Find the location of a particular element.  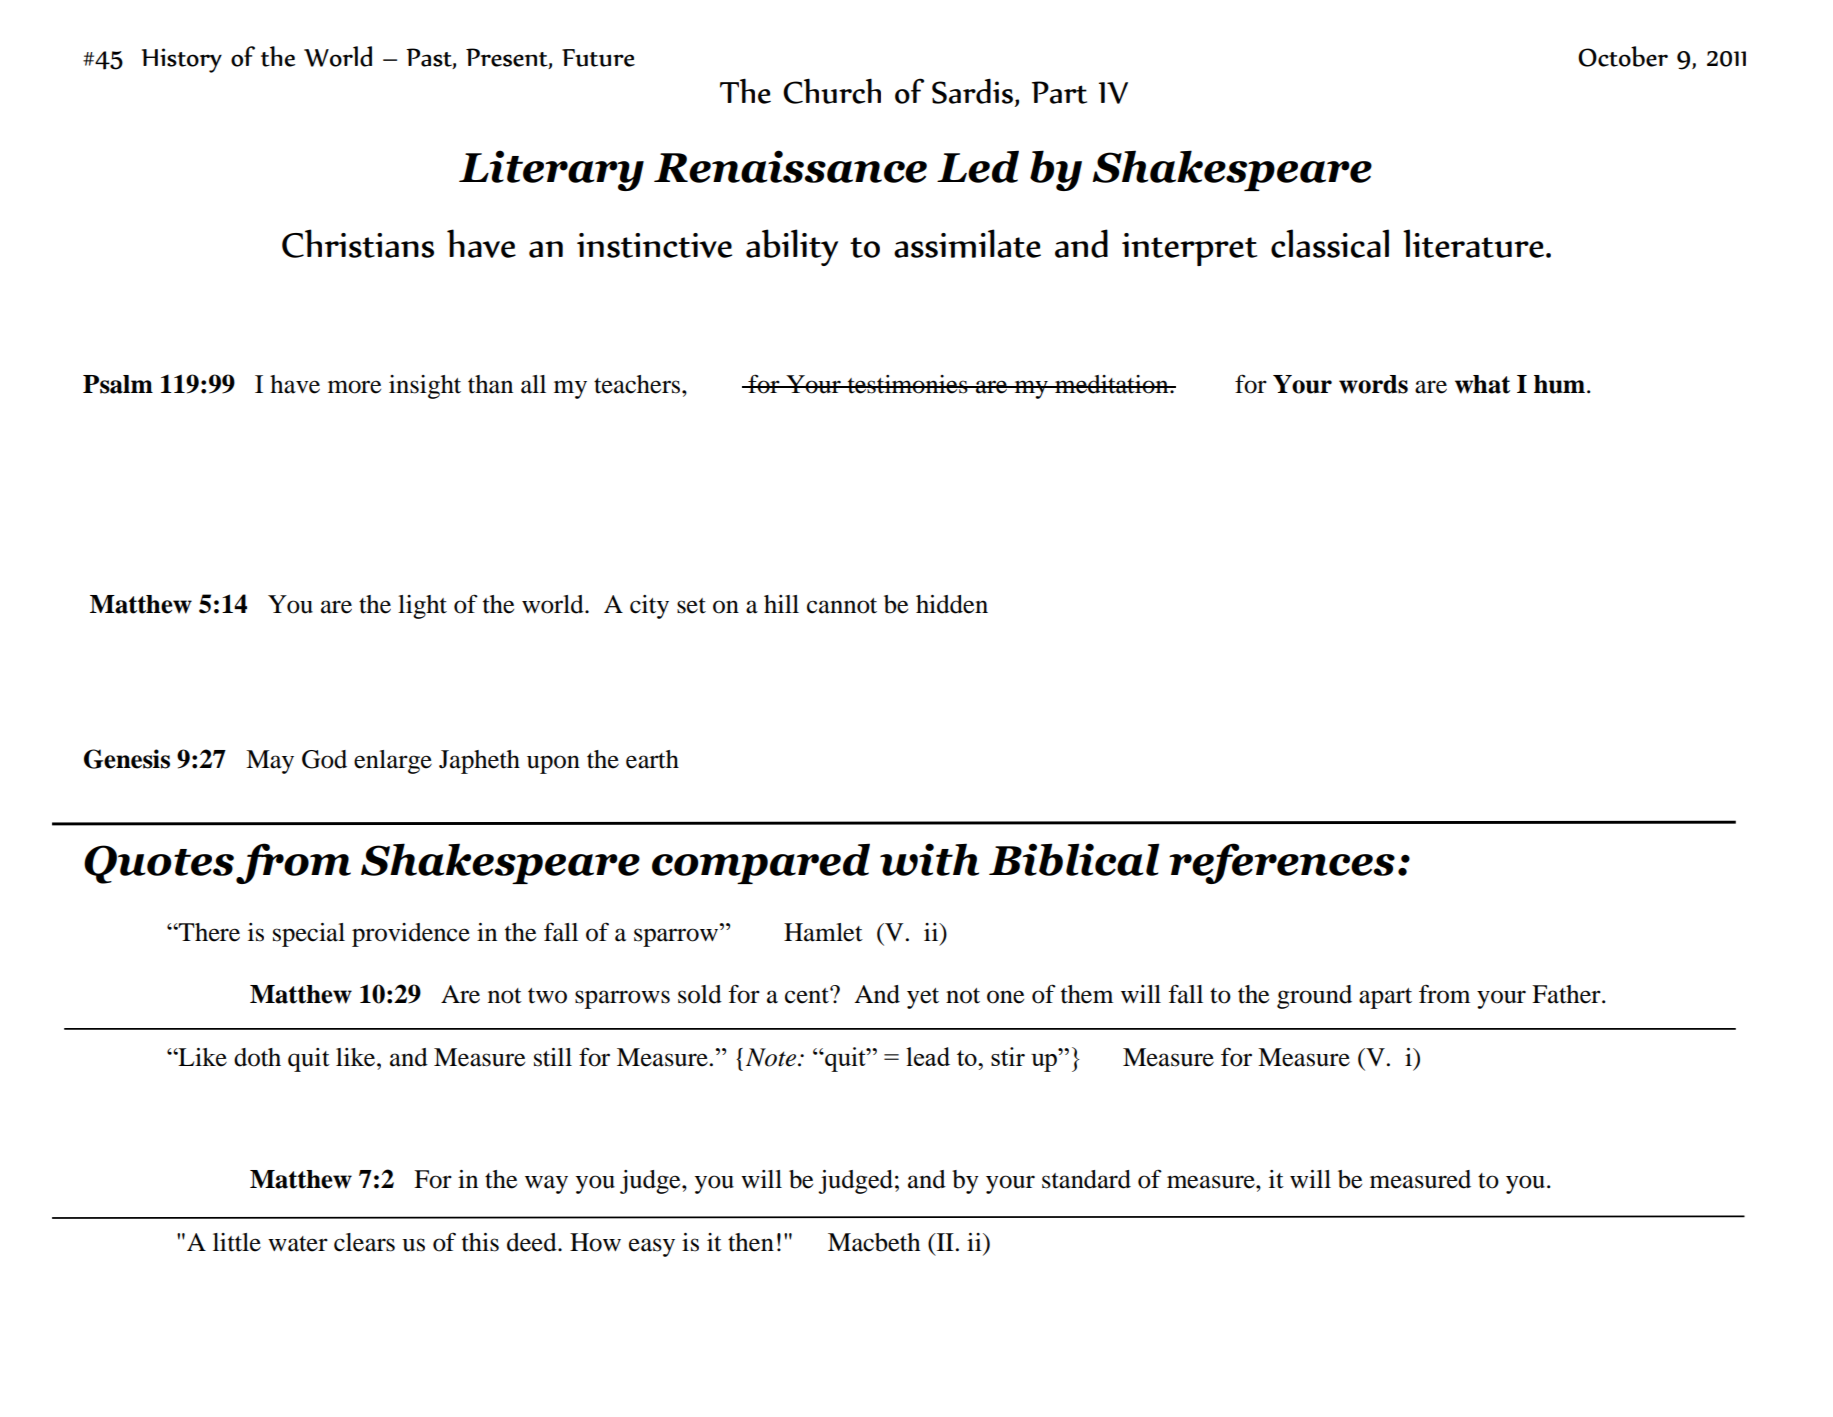

what is located at coordinates (1482, 384).
